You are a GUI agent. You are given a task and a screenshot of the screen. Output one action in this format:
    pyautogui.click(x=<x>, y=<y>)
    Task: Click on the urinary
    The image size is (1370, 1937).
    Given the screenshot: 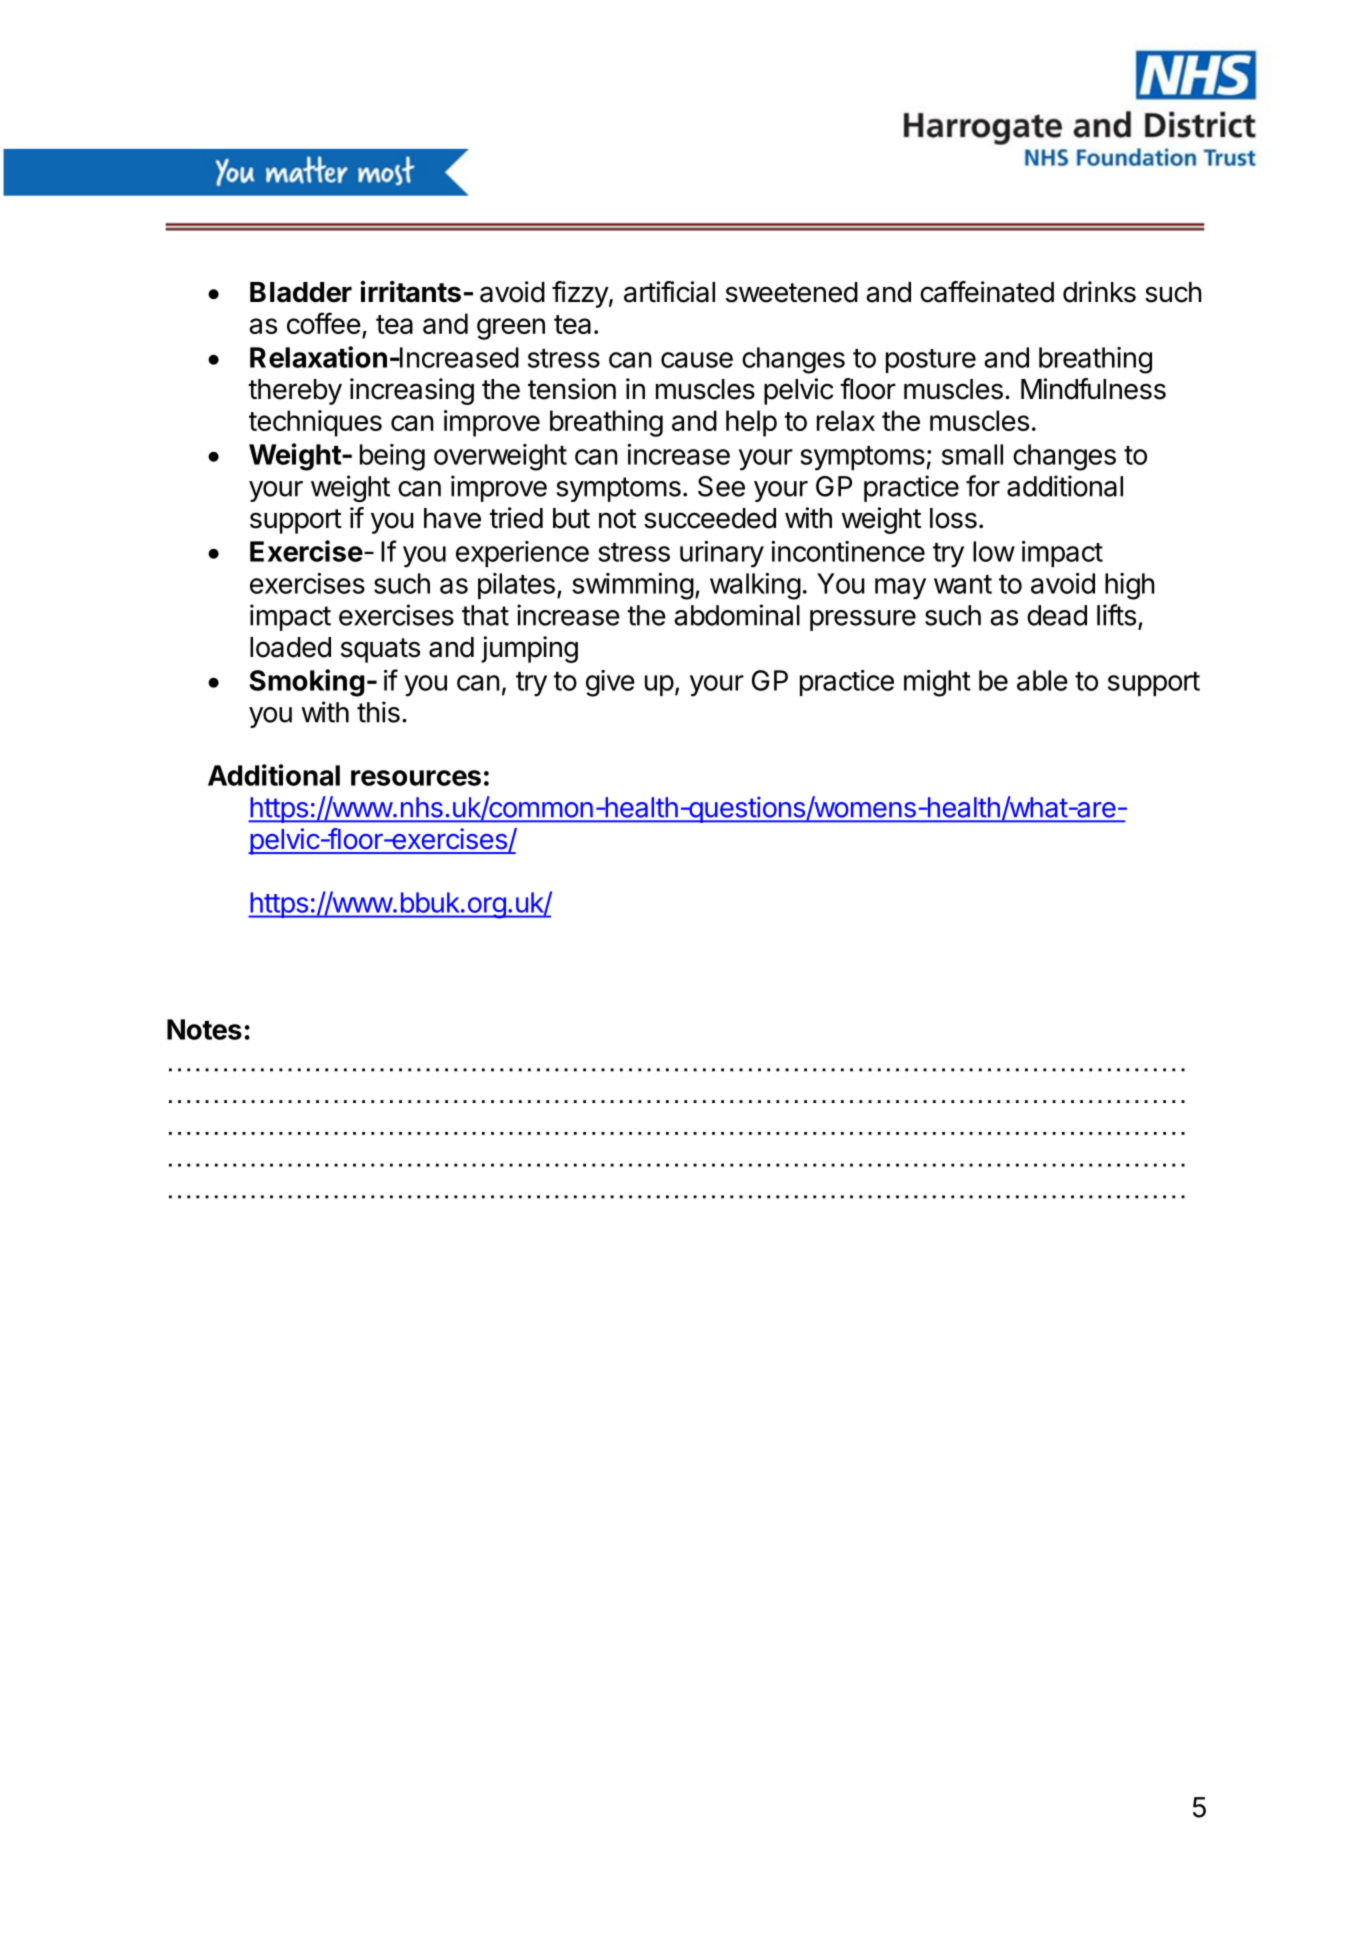 What is the action you would take?
    pyautogui.click(x=722, y=554)
